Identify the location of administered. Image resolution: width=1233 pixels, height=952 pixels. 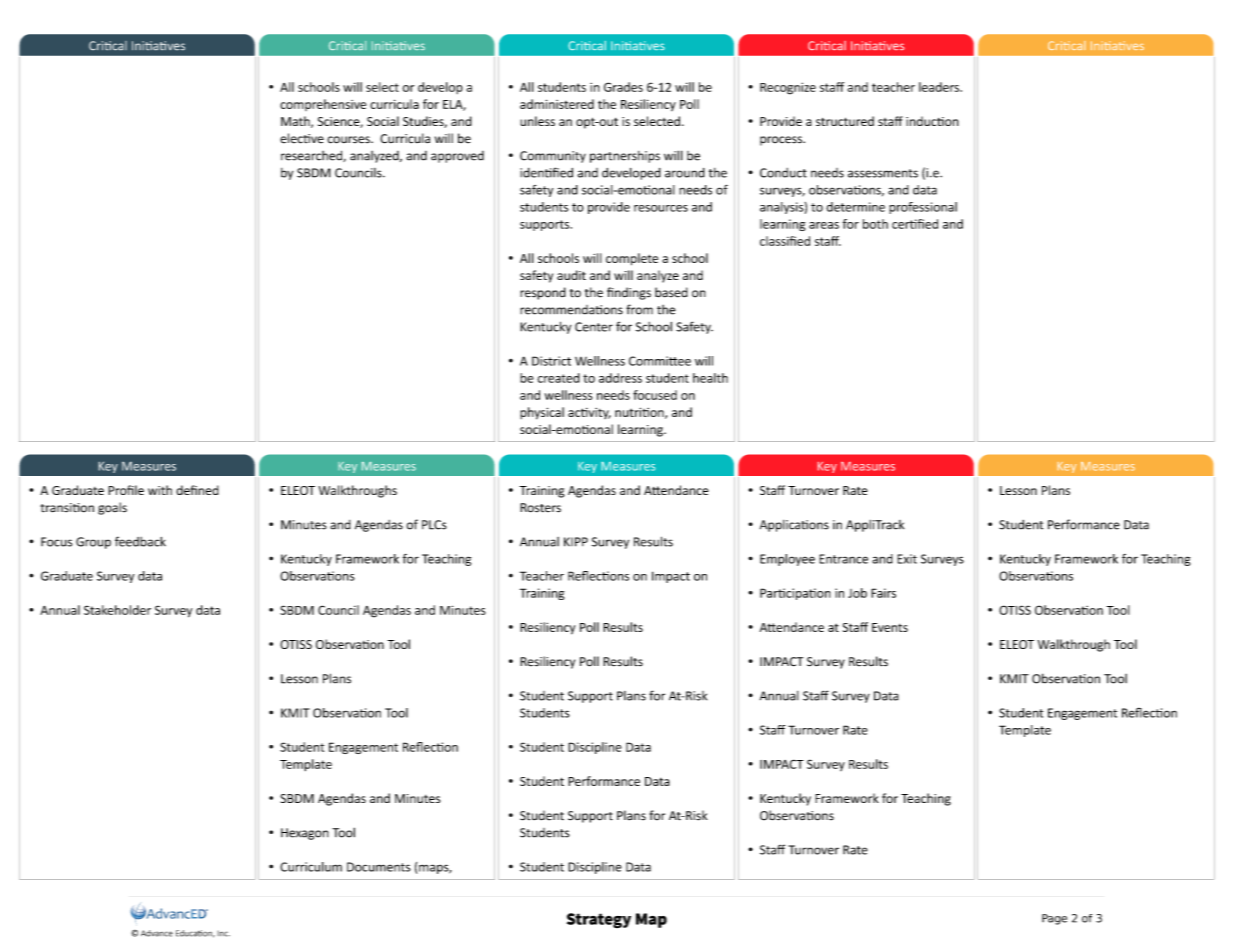
(557, 104).
